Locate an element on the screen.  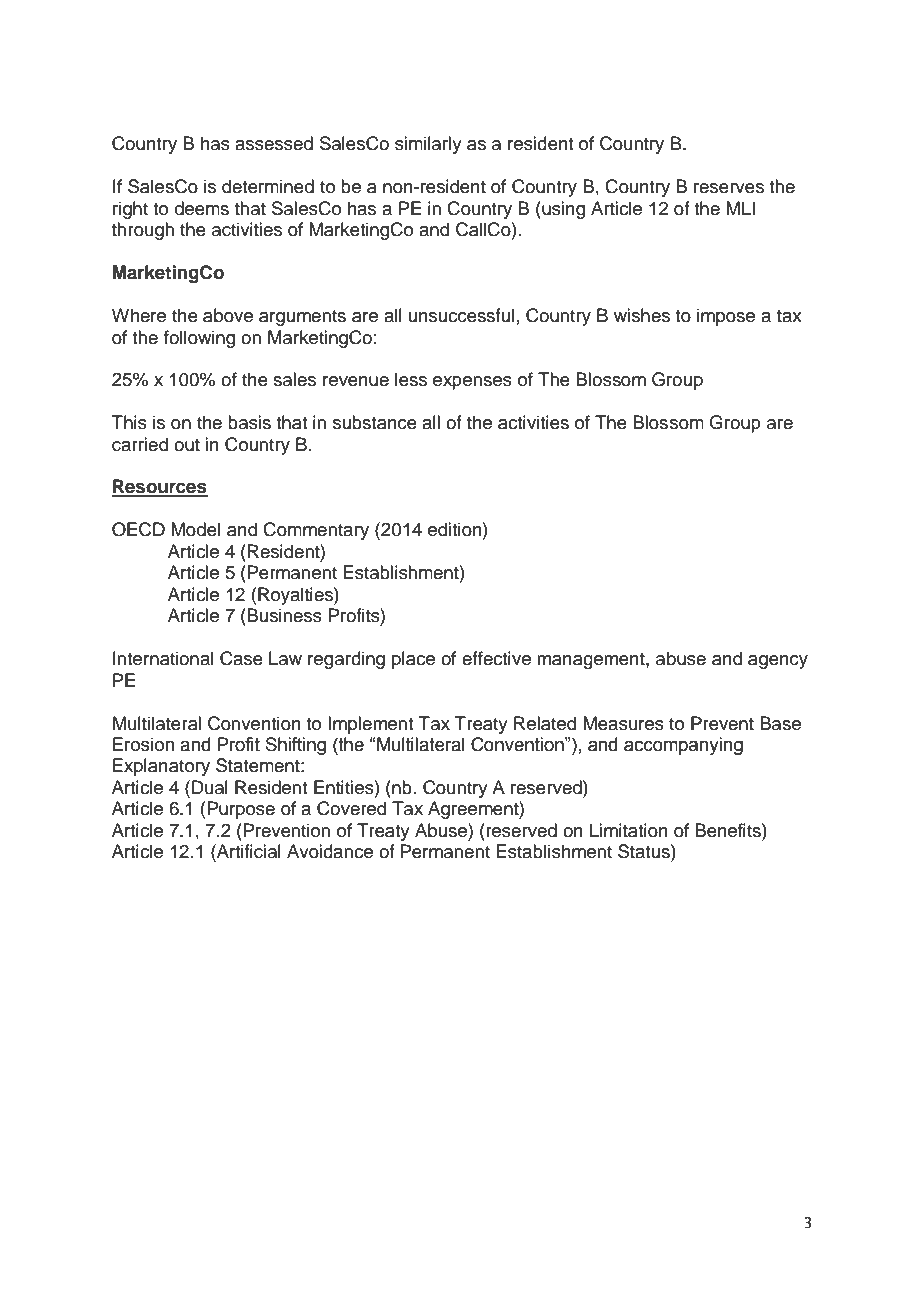
Model is located at coordinates (195, 529).
